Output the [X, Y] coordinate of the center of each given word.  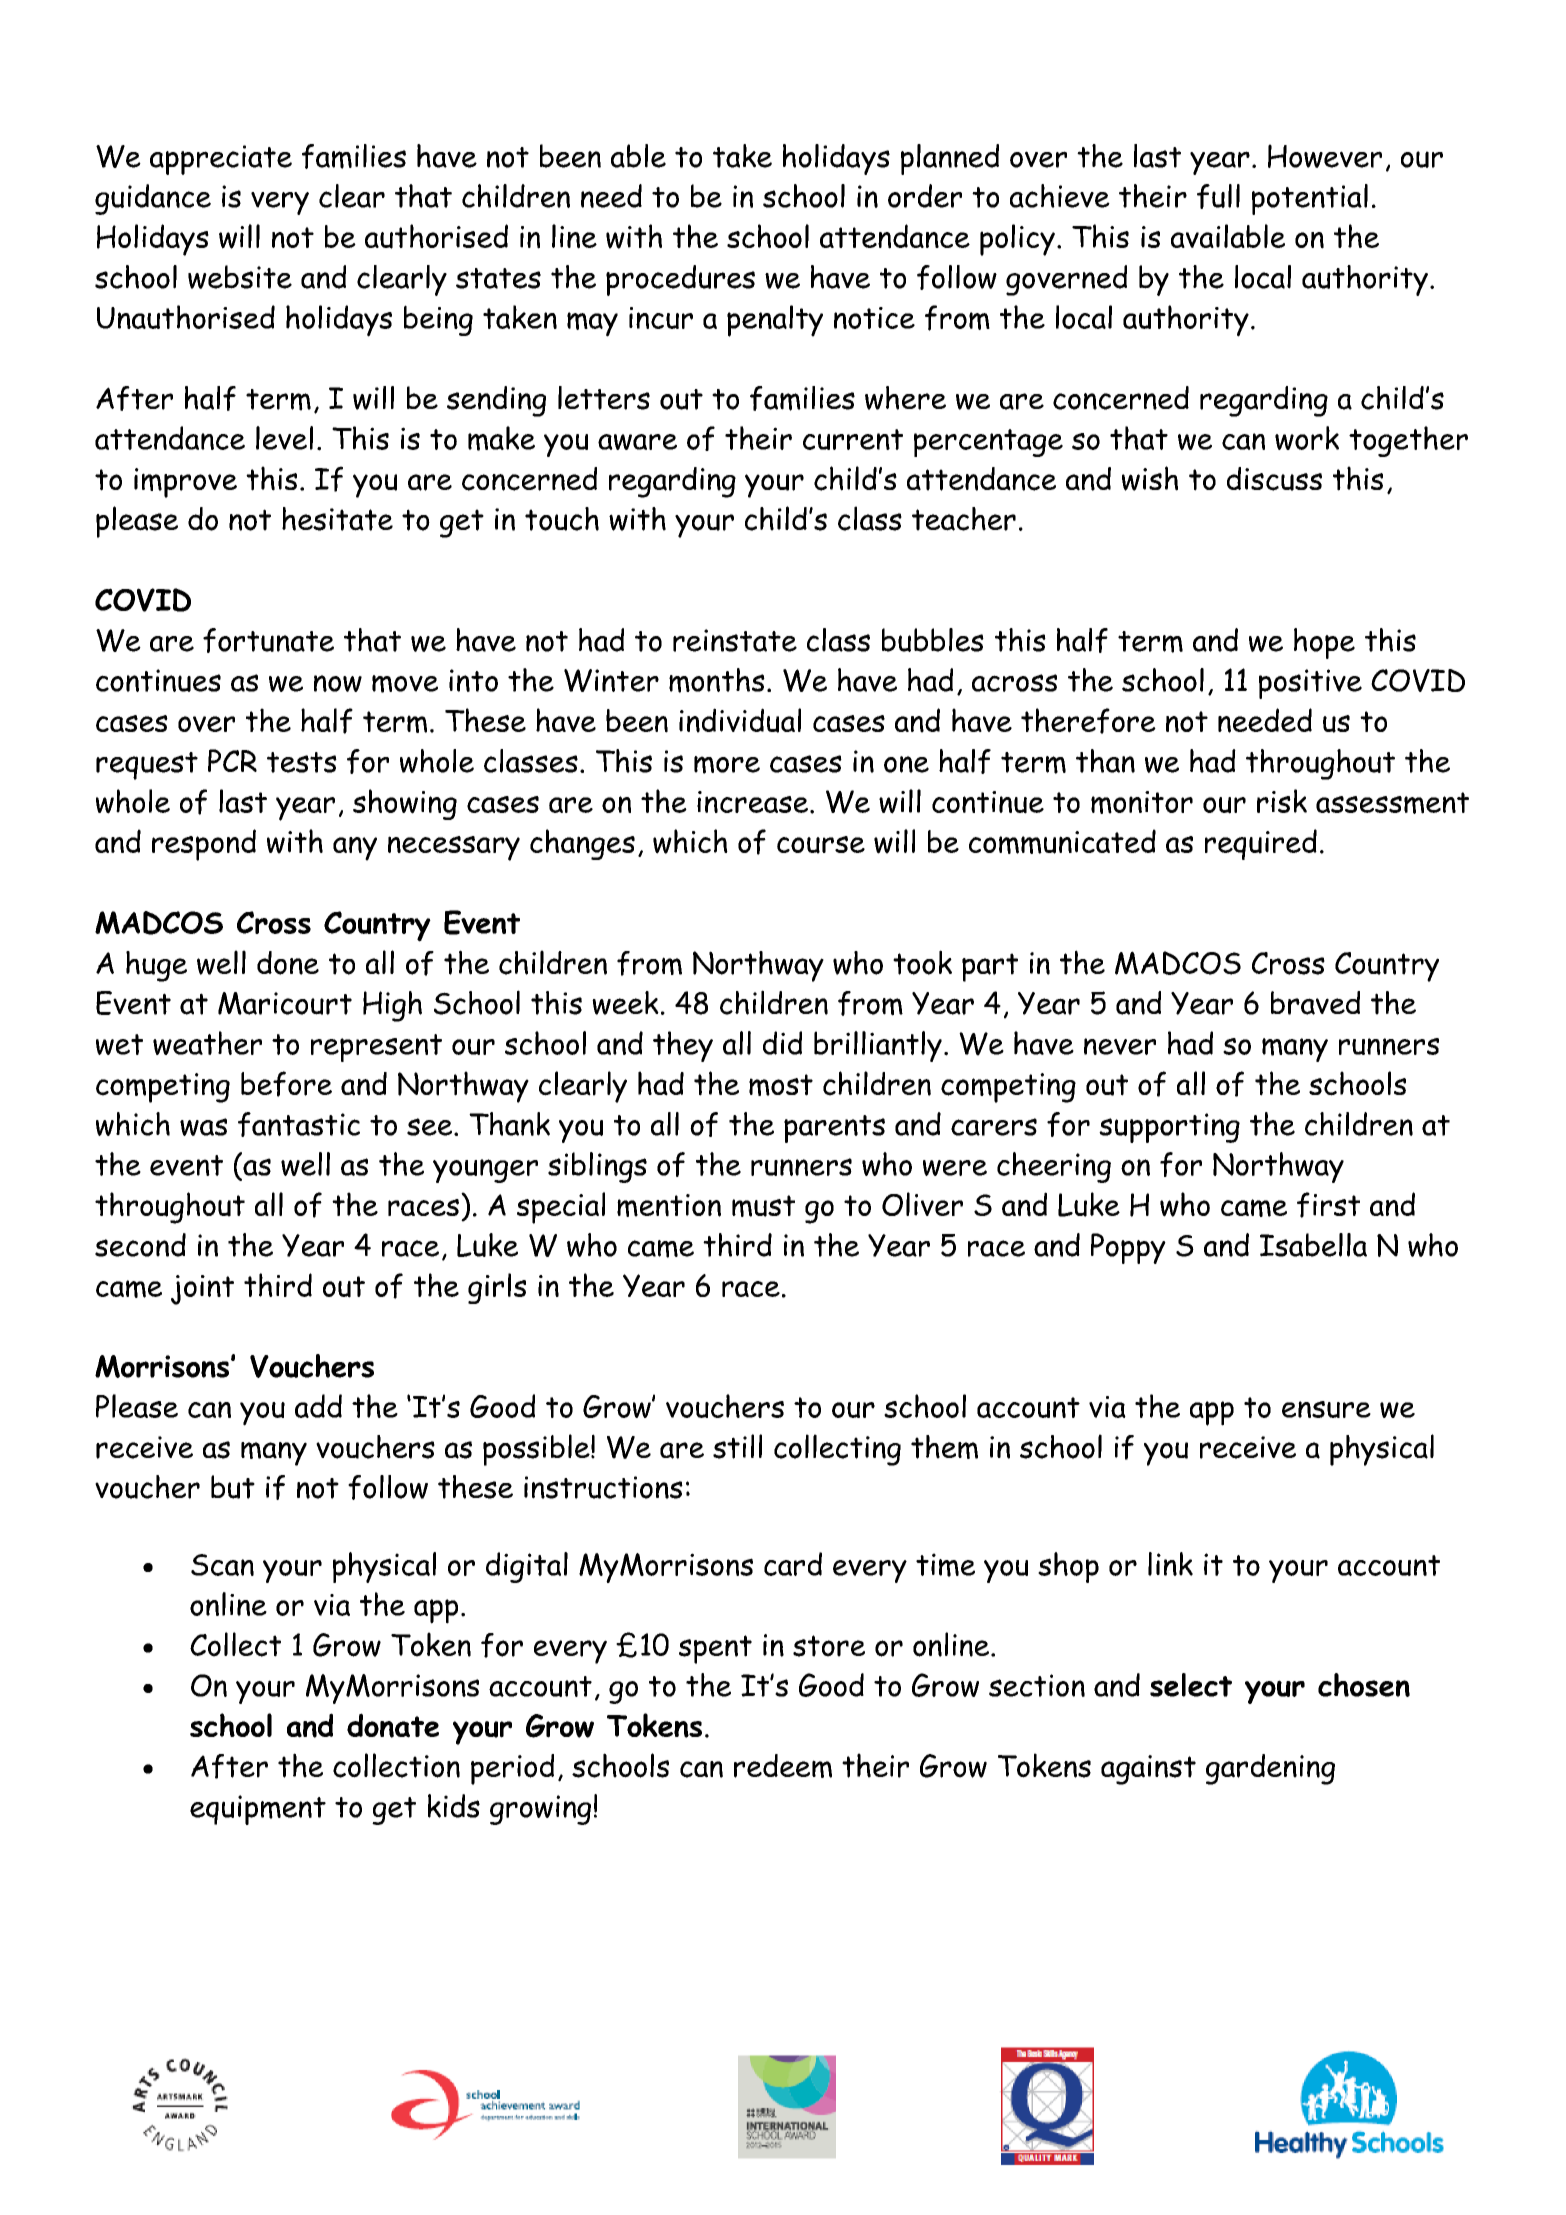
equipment [258, 1810]
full [1218, 196]
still [737, 1446]
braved [1315, 1003]
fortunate [268, 640]
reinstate [735, 640]
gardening [1270, 1769]
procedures [680, 280]
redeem [783, 1766]
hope [1324, 643]
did [782, 1043]
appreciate [221, 160]
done [288, 963]
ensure [1326, 1409]
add [318, 1406]
